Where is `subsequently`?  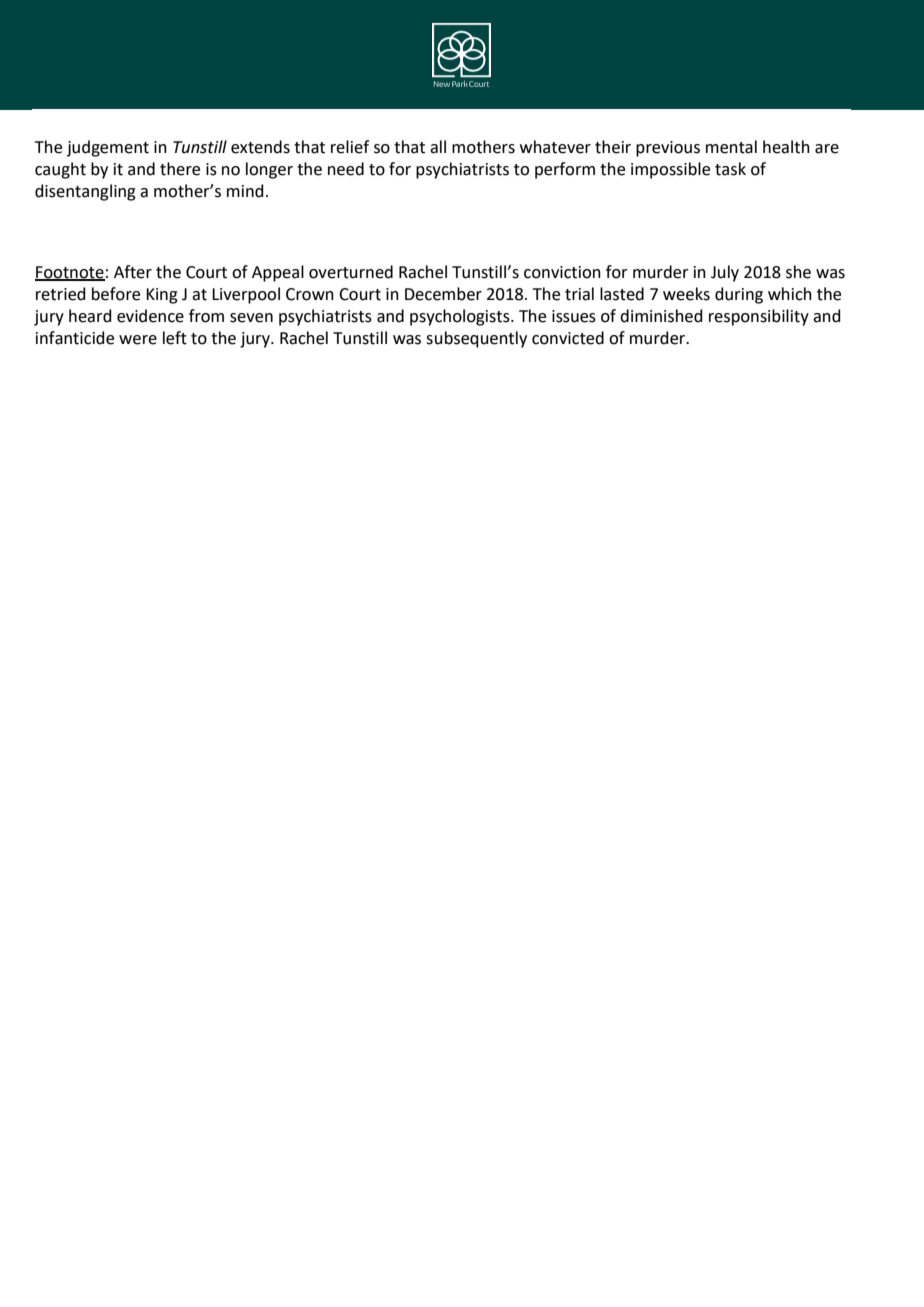
subsequently is located at coordinates (476, 339).
